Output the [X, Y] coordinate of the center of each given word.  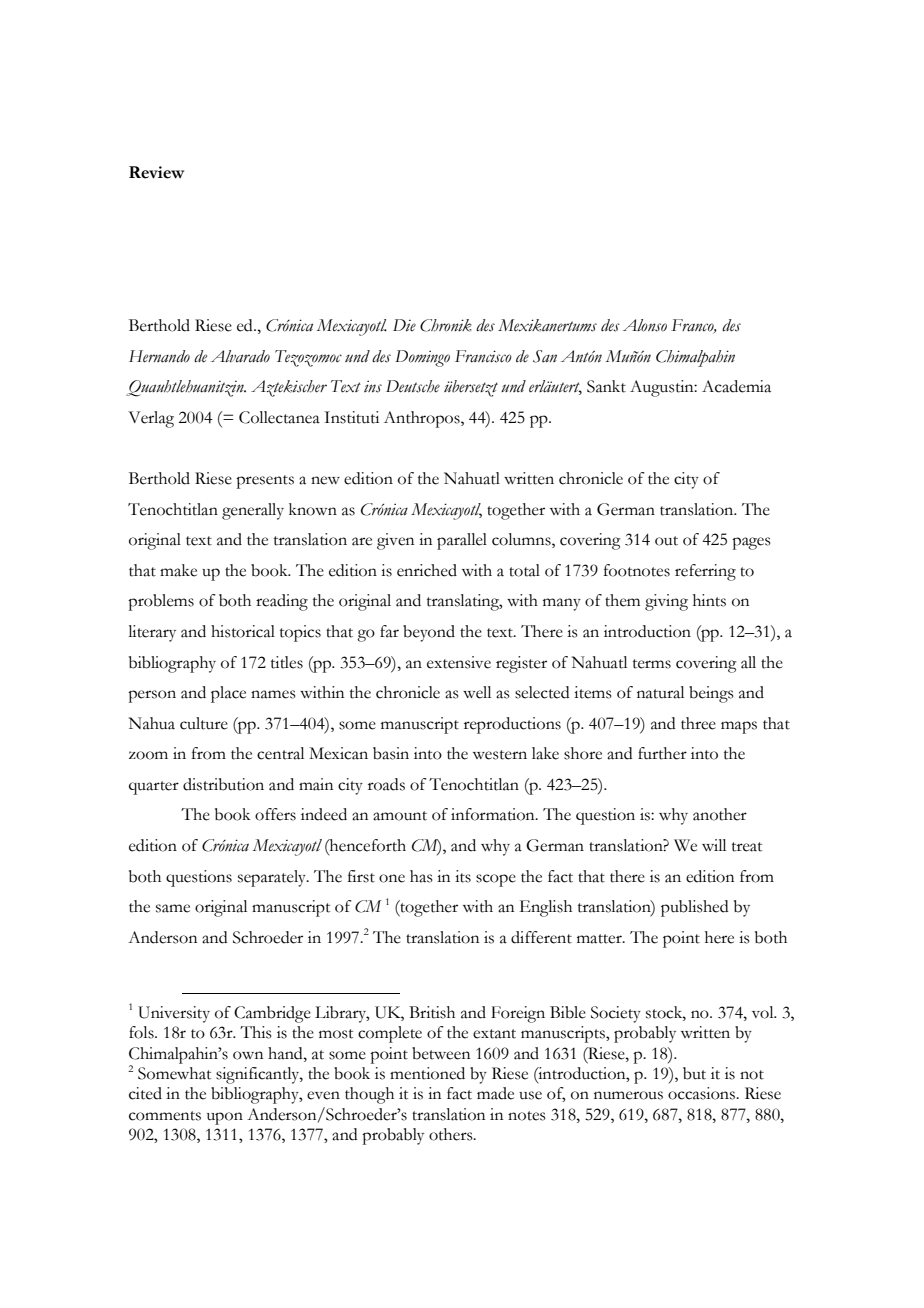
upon [225, 1118]
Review [156, 172]
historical [243, 631]
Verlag [151, 419]
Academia [736, 386]
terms [652, 664]
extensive [459, 662]
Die [404, 325]
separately [273, 878]
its [463, 876]
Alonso [645, 325]
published [695, 908]
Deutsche [413, 386]
